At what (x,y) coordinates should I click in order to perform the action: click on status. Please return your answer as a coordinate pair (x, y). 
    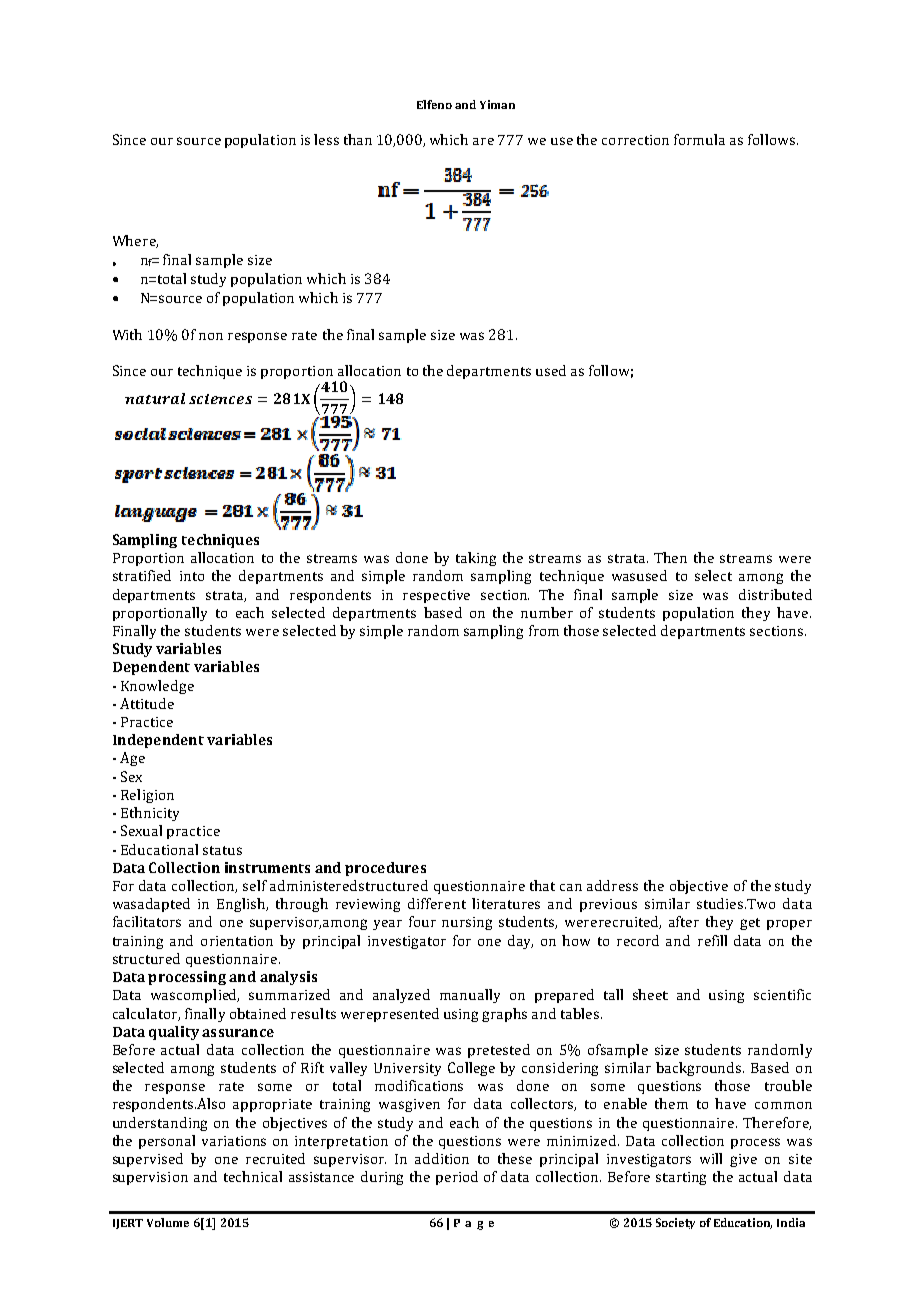
    Looking at the image, I should click on (222, 850).
